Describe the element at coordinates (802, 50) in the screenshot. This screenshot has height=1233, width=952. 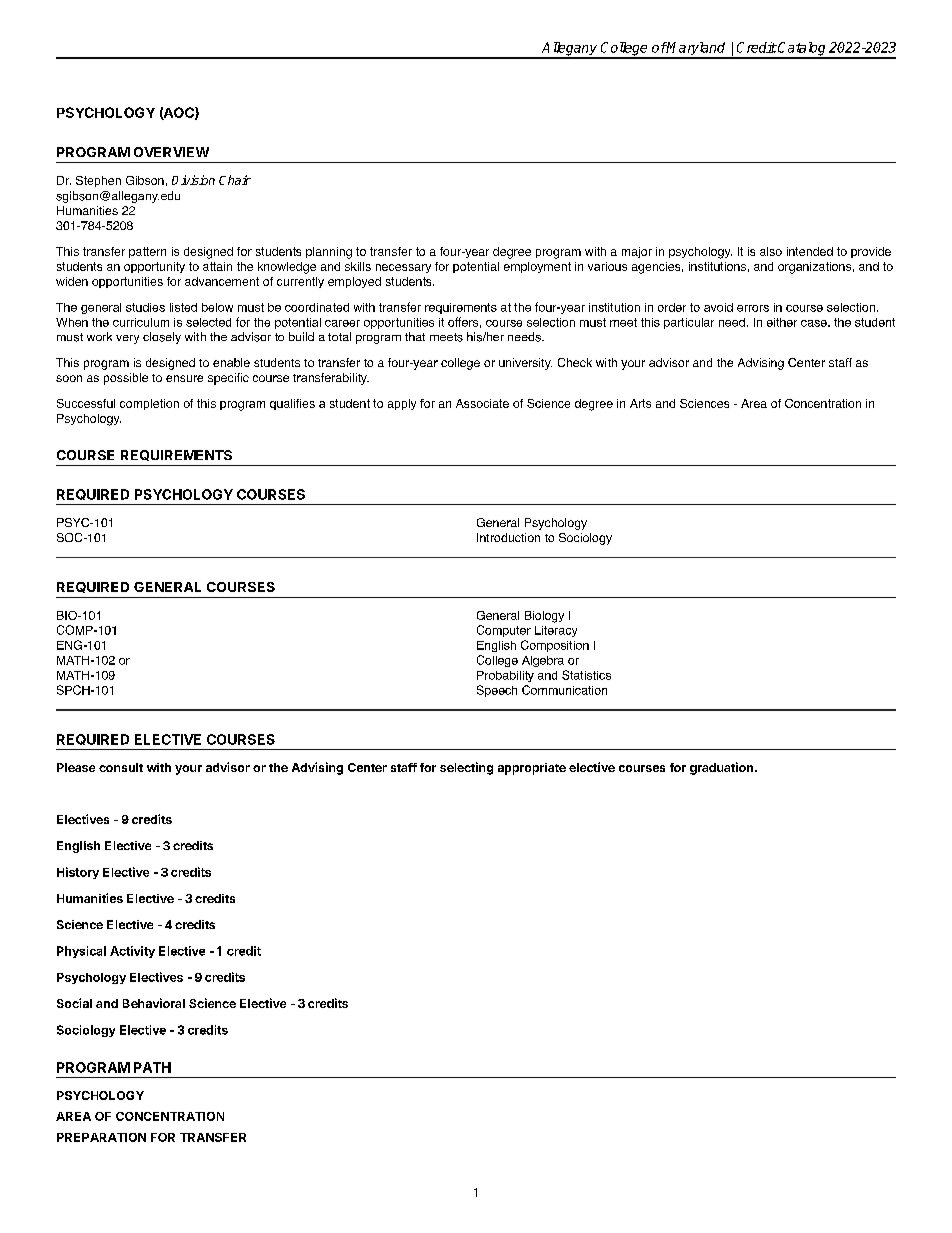
I see `Catalog` at that location.
